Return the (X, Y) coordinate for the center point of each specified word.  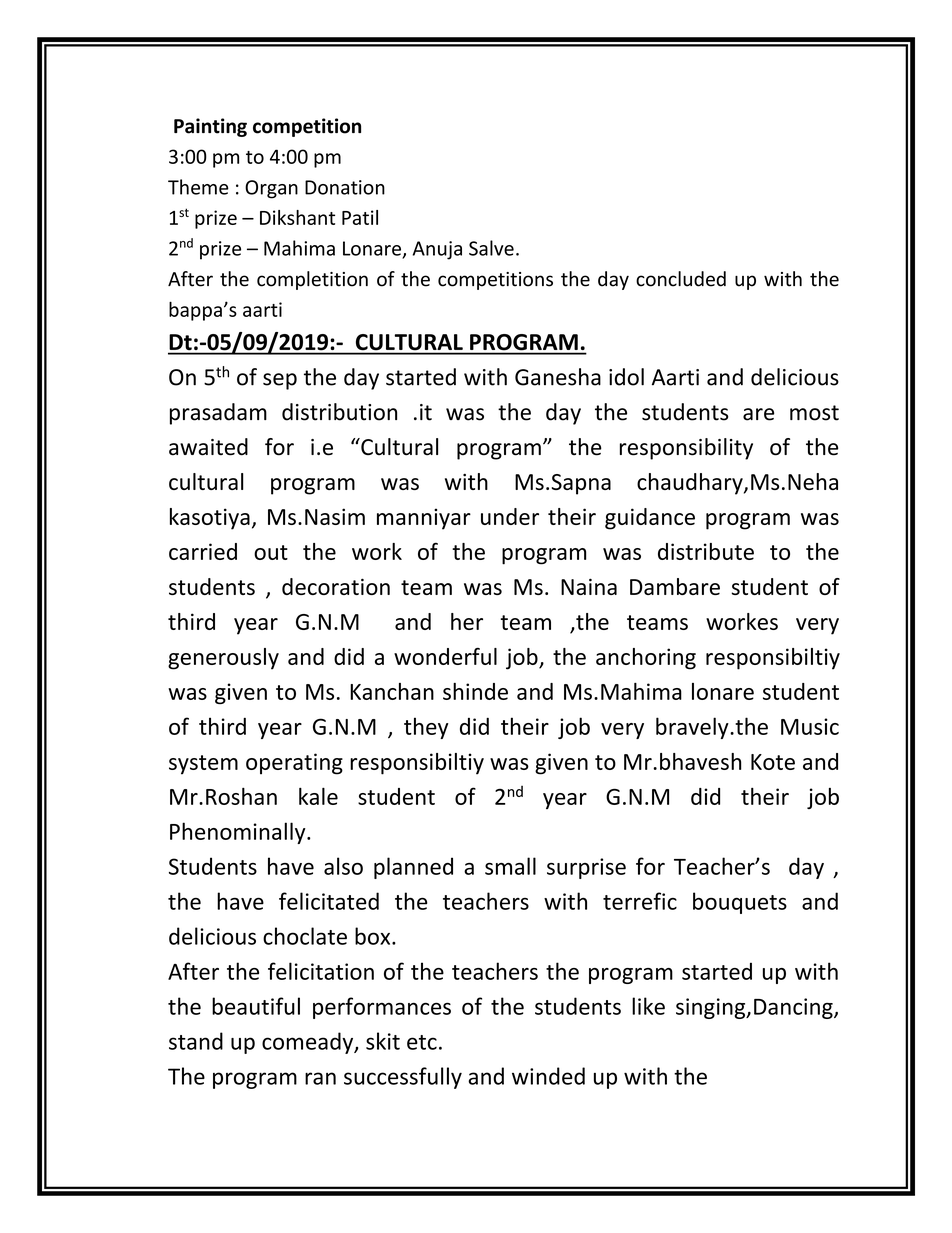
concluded (681, 279)
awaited (208, 447)
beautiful (256, 1006)
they (426, 728)
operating (294, 764)
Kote (773, 762)
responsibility (686, 449)
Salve (491, 248)
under (510, 516)
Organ (271, 189)
